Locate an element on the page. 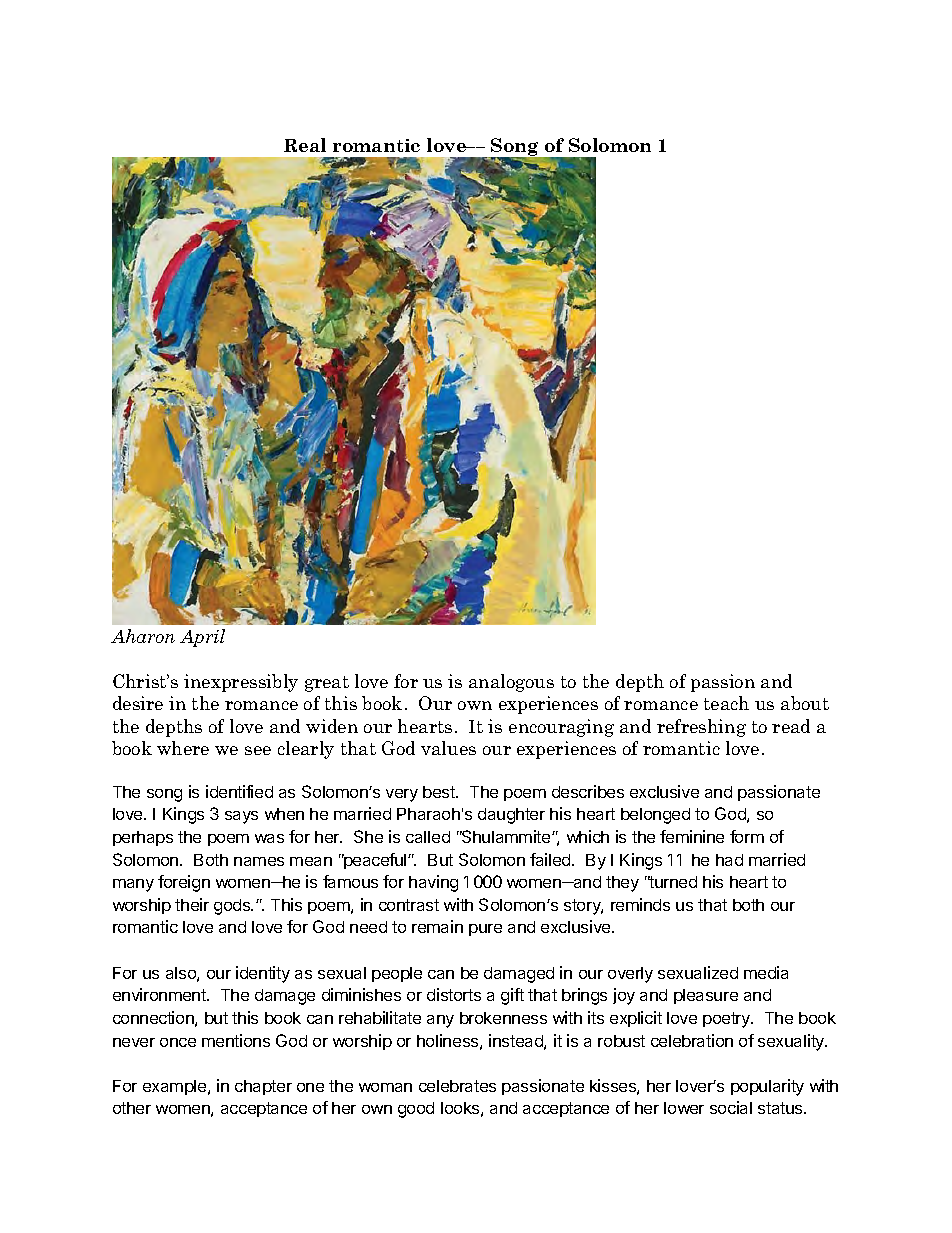 Image resolution: width=952 pixels, height=1233 pixels. example is located at coordinates (176, 1087).
